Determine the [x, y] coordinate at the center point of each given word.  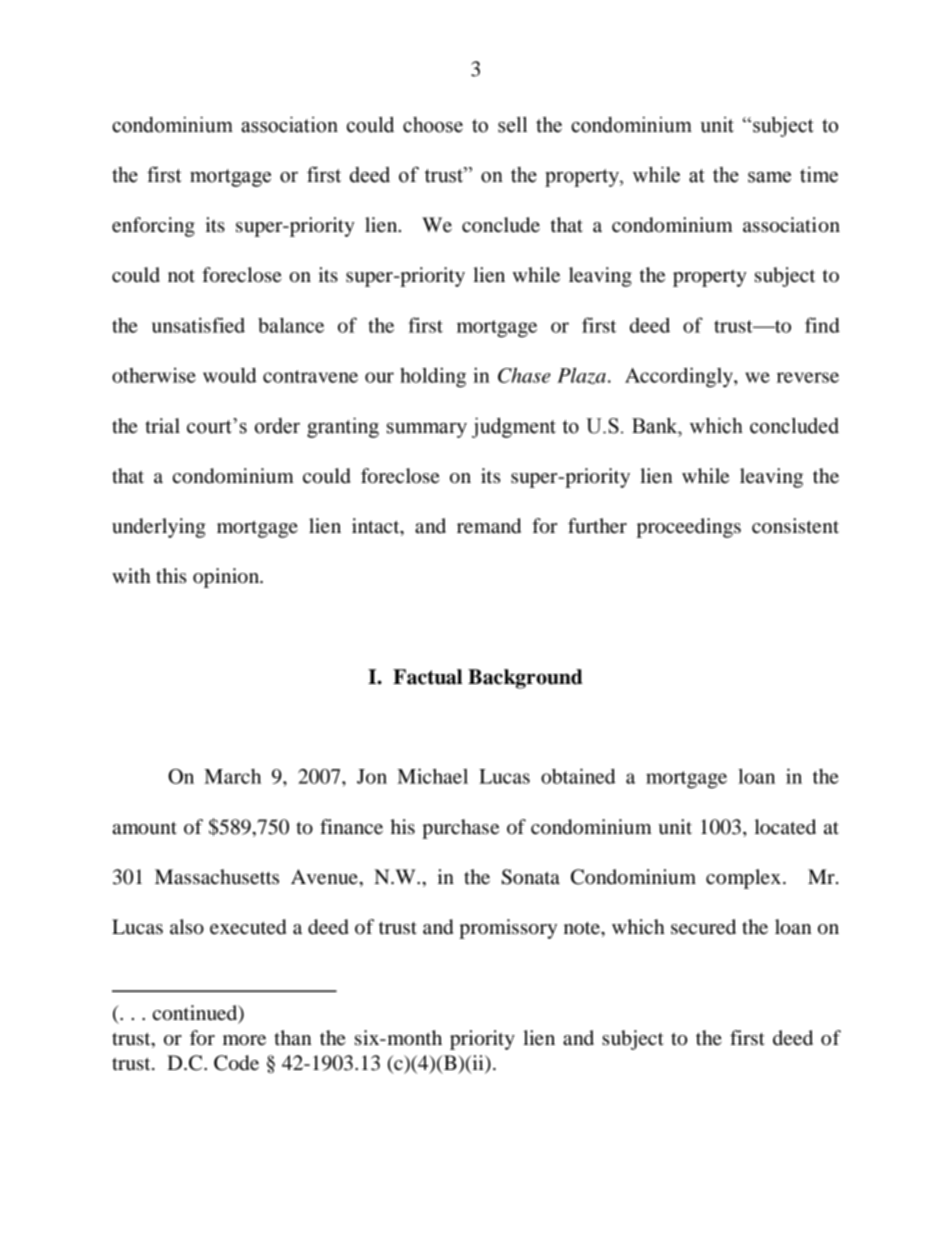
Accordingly [680, 377]
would [230, 375]
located [785, 827]
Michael [432, 776]
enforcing [153, 227]
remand [489, 526]
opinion [227, 578]
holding [433, 377]
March [232, 776]
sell [512, 125]
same [769, 177]
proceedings [689, 528]
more [244, 1040]
